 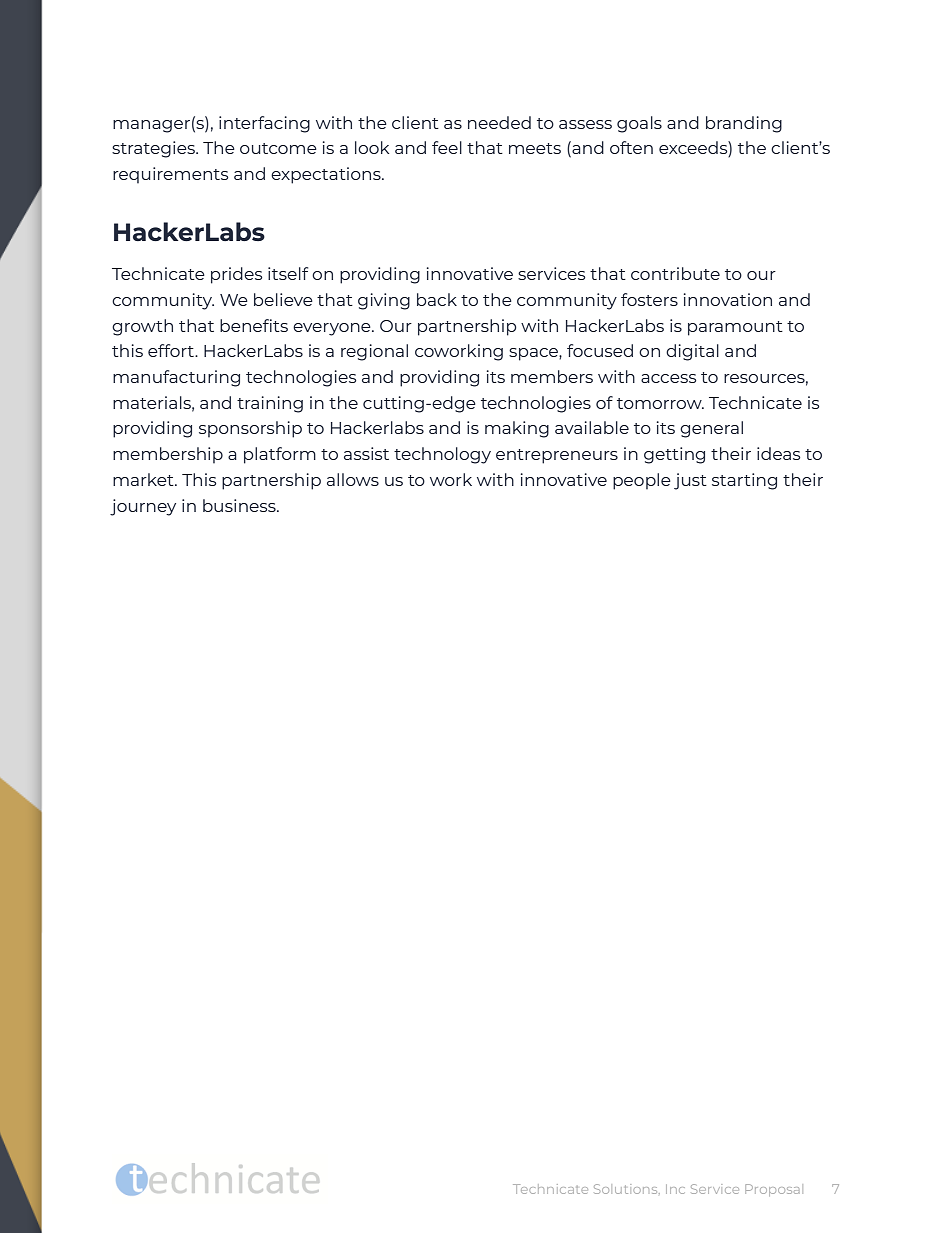 I want to click on allows, so click(x=353, y=479).
